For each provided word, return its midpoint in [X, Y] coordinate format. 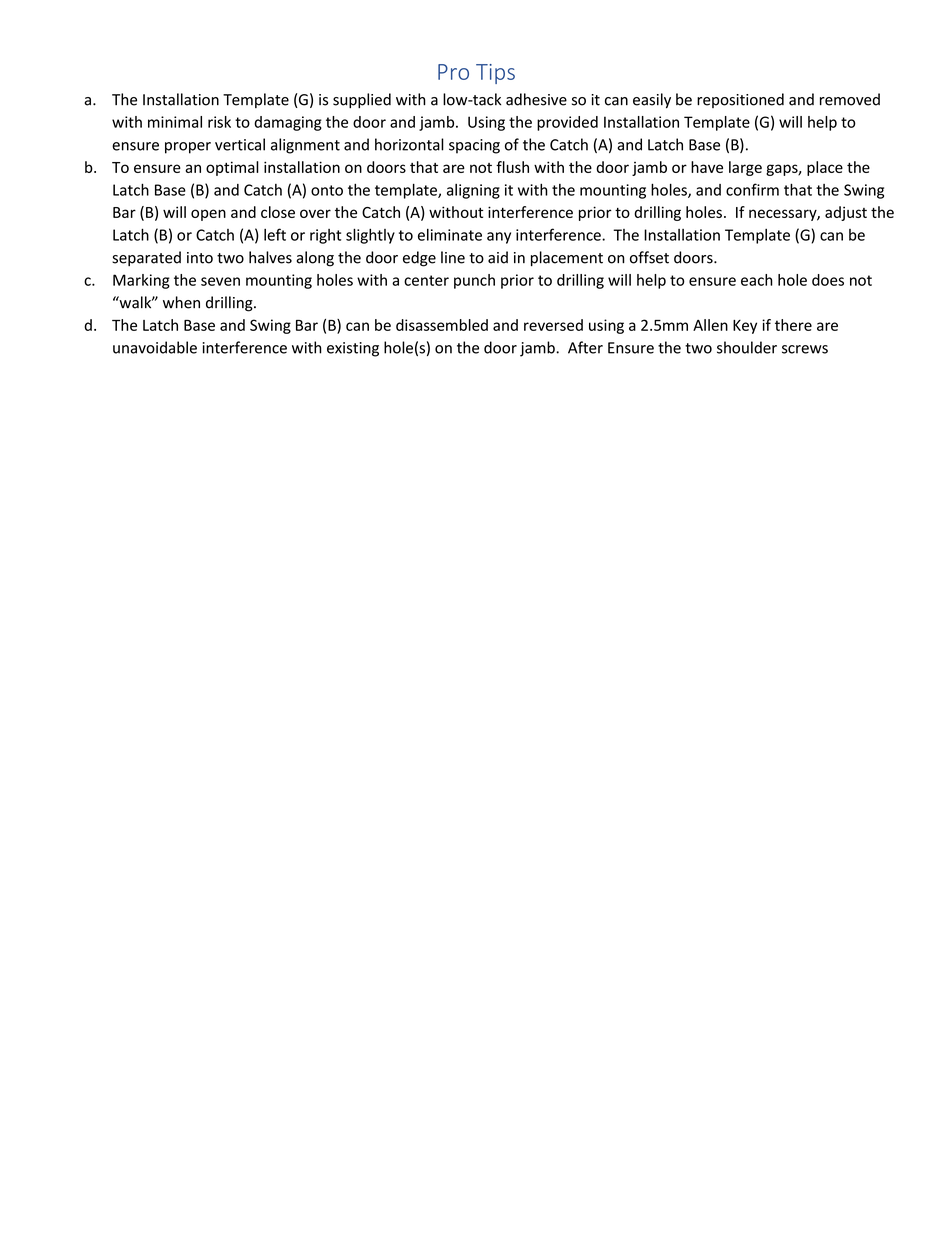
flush [512, 167]
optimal [232, 168]
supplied [362, 100]
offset [649, 257]
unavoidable [155, 347]
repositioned [740, 100]
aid [498, 257]
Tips [495, 74]
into [200, 258]
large [745, 168]
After [585, 347]
